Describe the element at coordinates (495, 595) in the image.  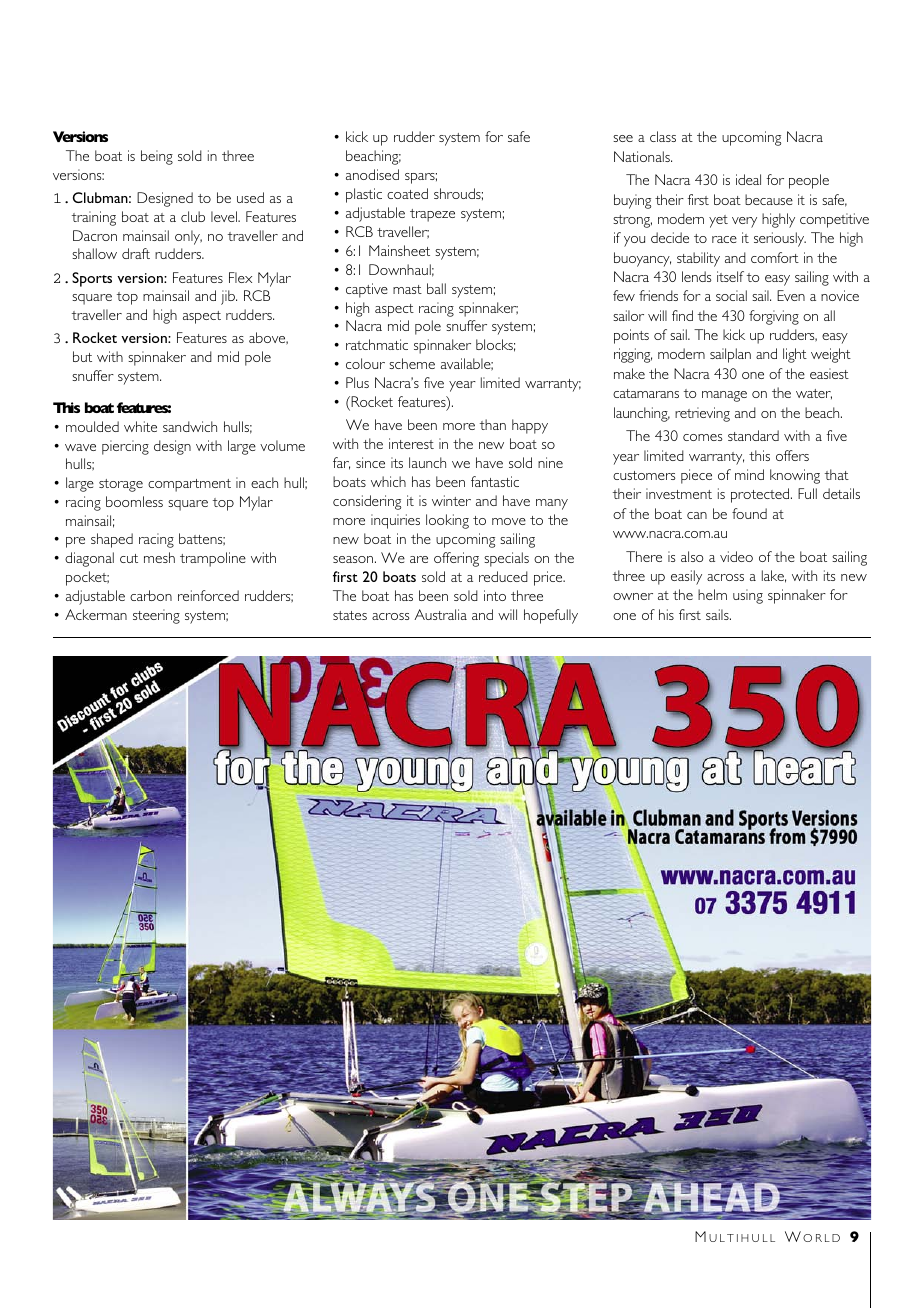
I see `into` at that location.
